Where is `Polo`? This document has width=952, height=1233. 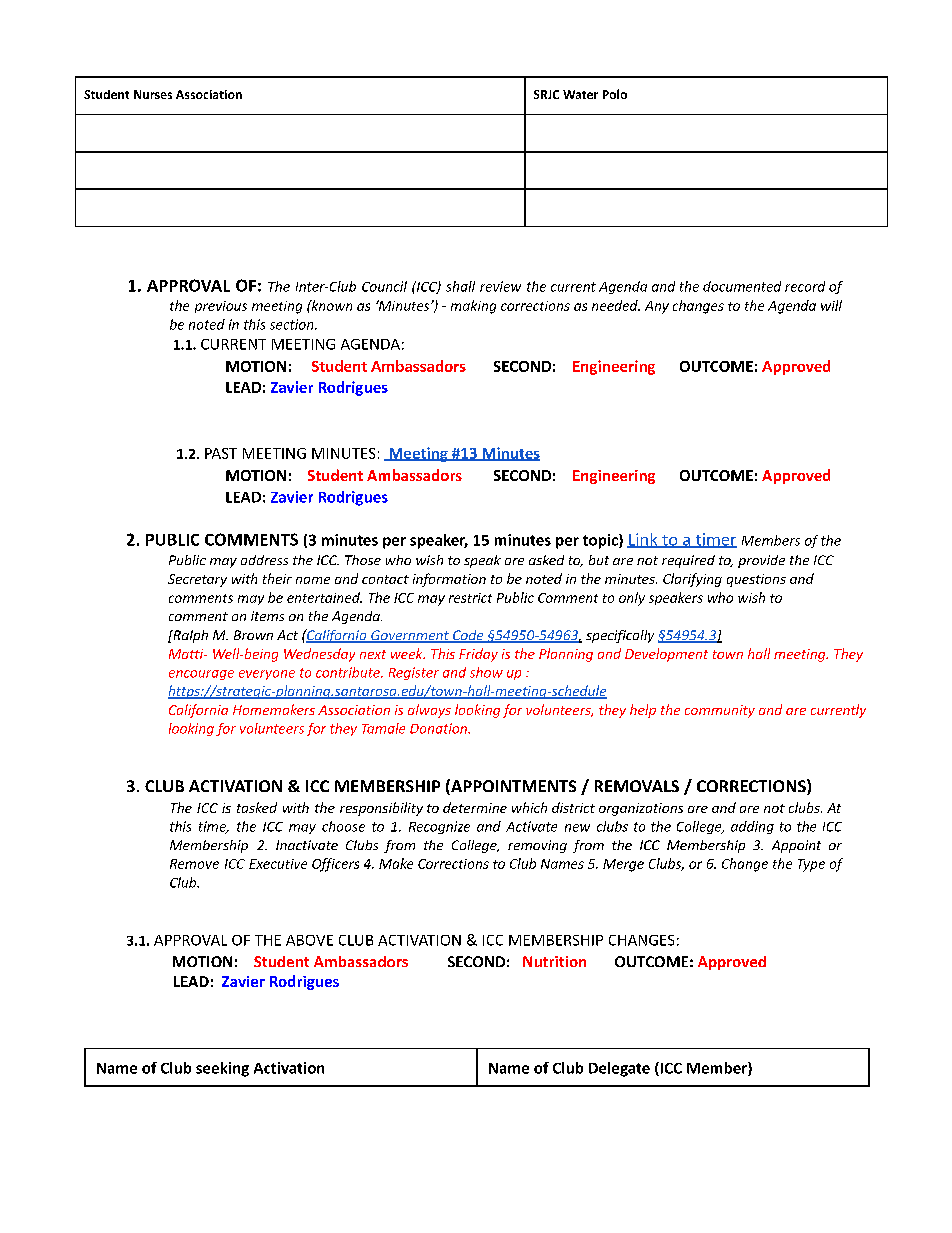 Polo is located at coordinates (615, 94).
